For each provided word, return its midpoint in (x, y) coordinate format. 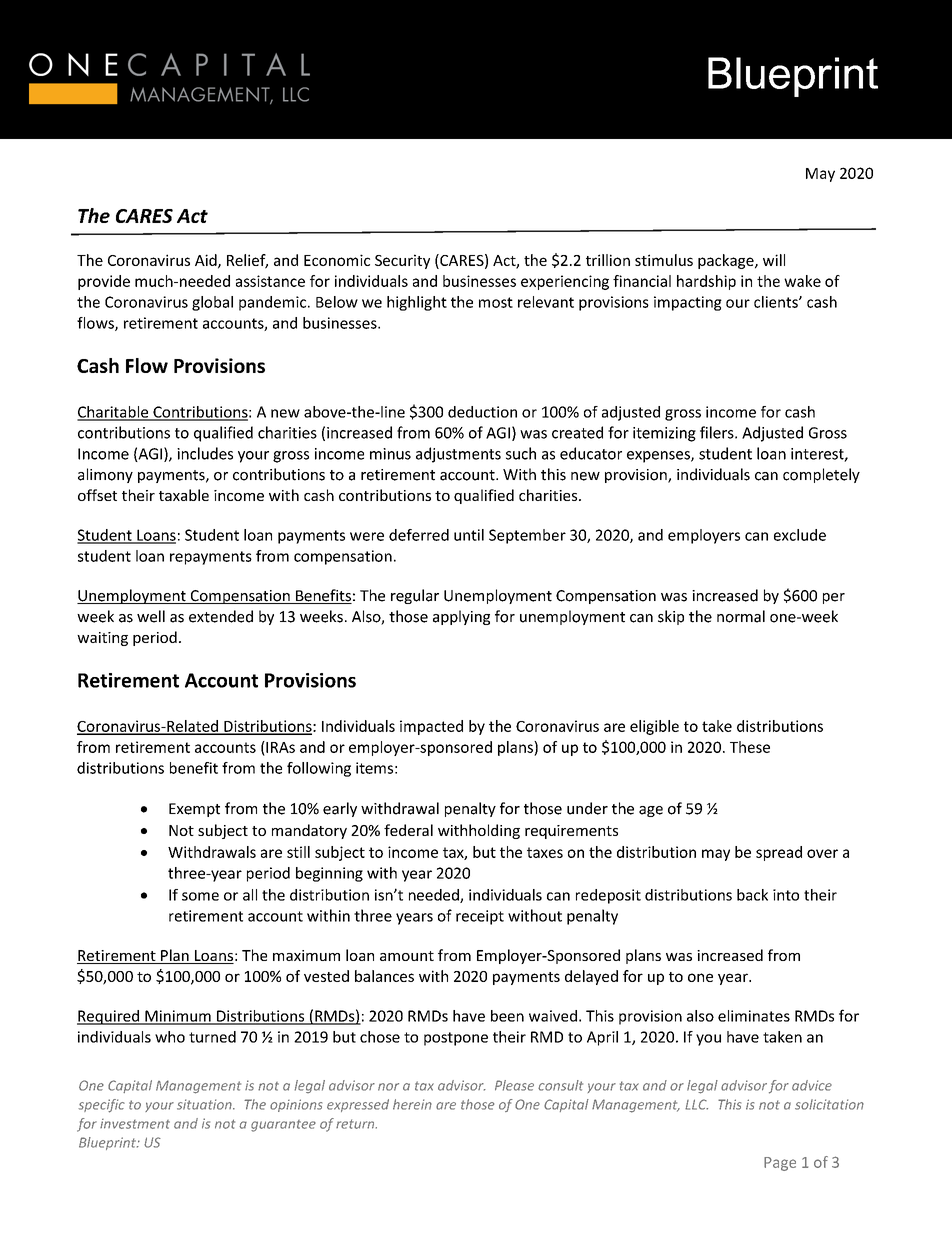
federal (408, 830)
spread (779, 853)
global (212, 303)
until (469, 535)
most (496, 302)
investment (135, 1124)
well (151, 616)
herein (412, 1104)
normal (741, 616)
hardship (706, 282)
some (200, 896)
